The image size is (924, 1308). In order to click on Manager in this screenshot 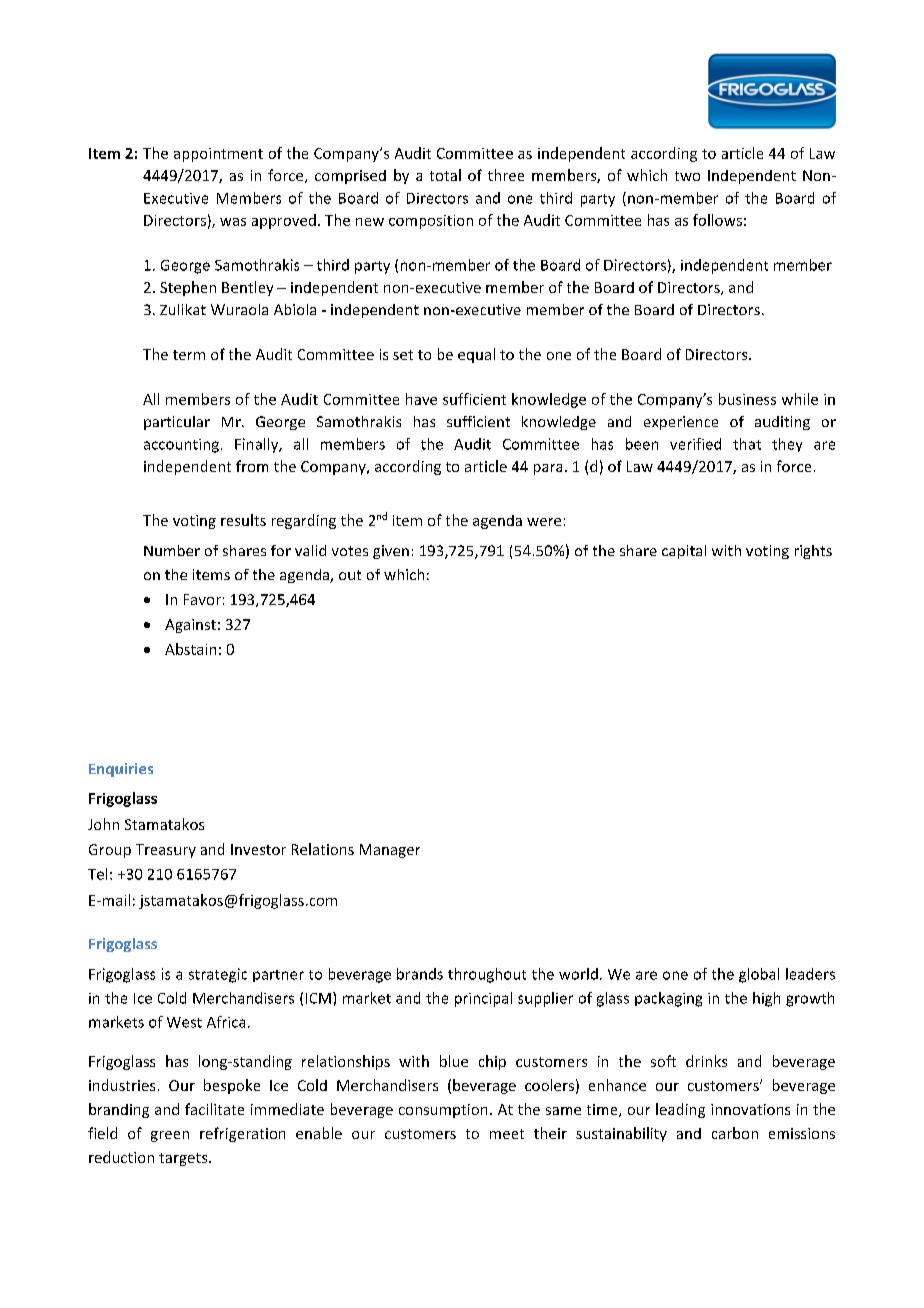, I will do `click(390, 851)`.
